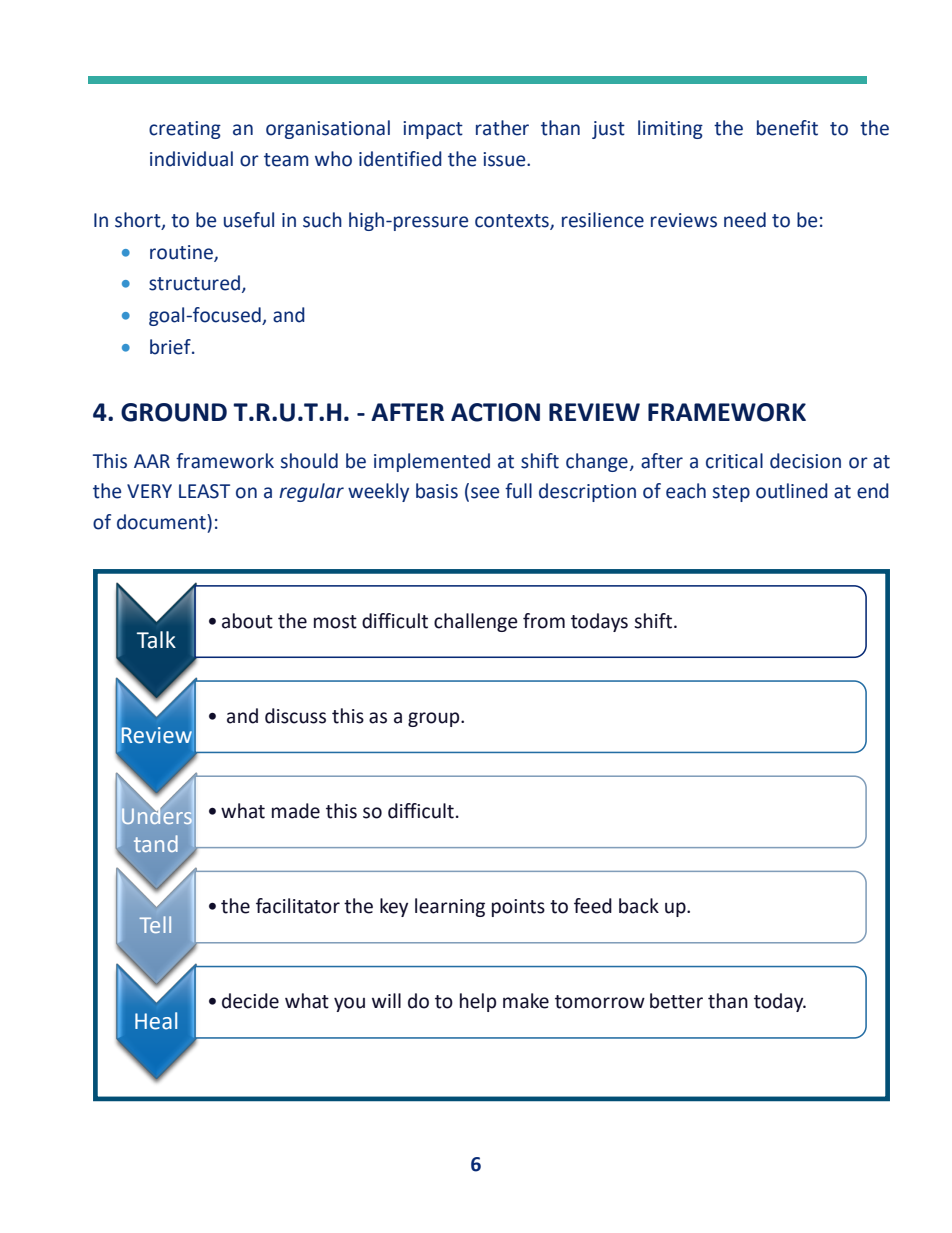 This screenshot has height=1233, width=952. I want to click on benefit, so click(787, 128).
